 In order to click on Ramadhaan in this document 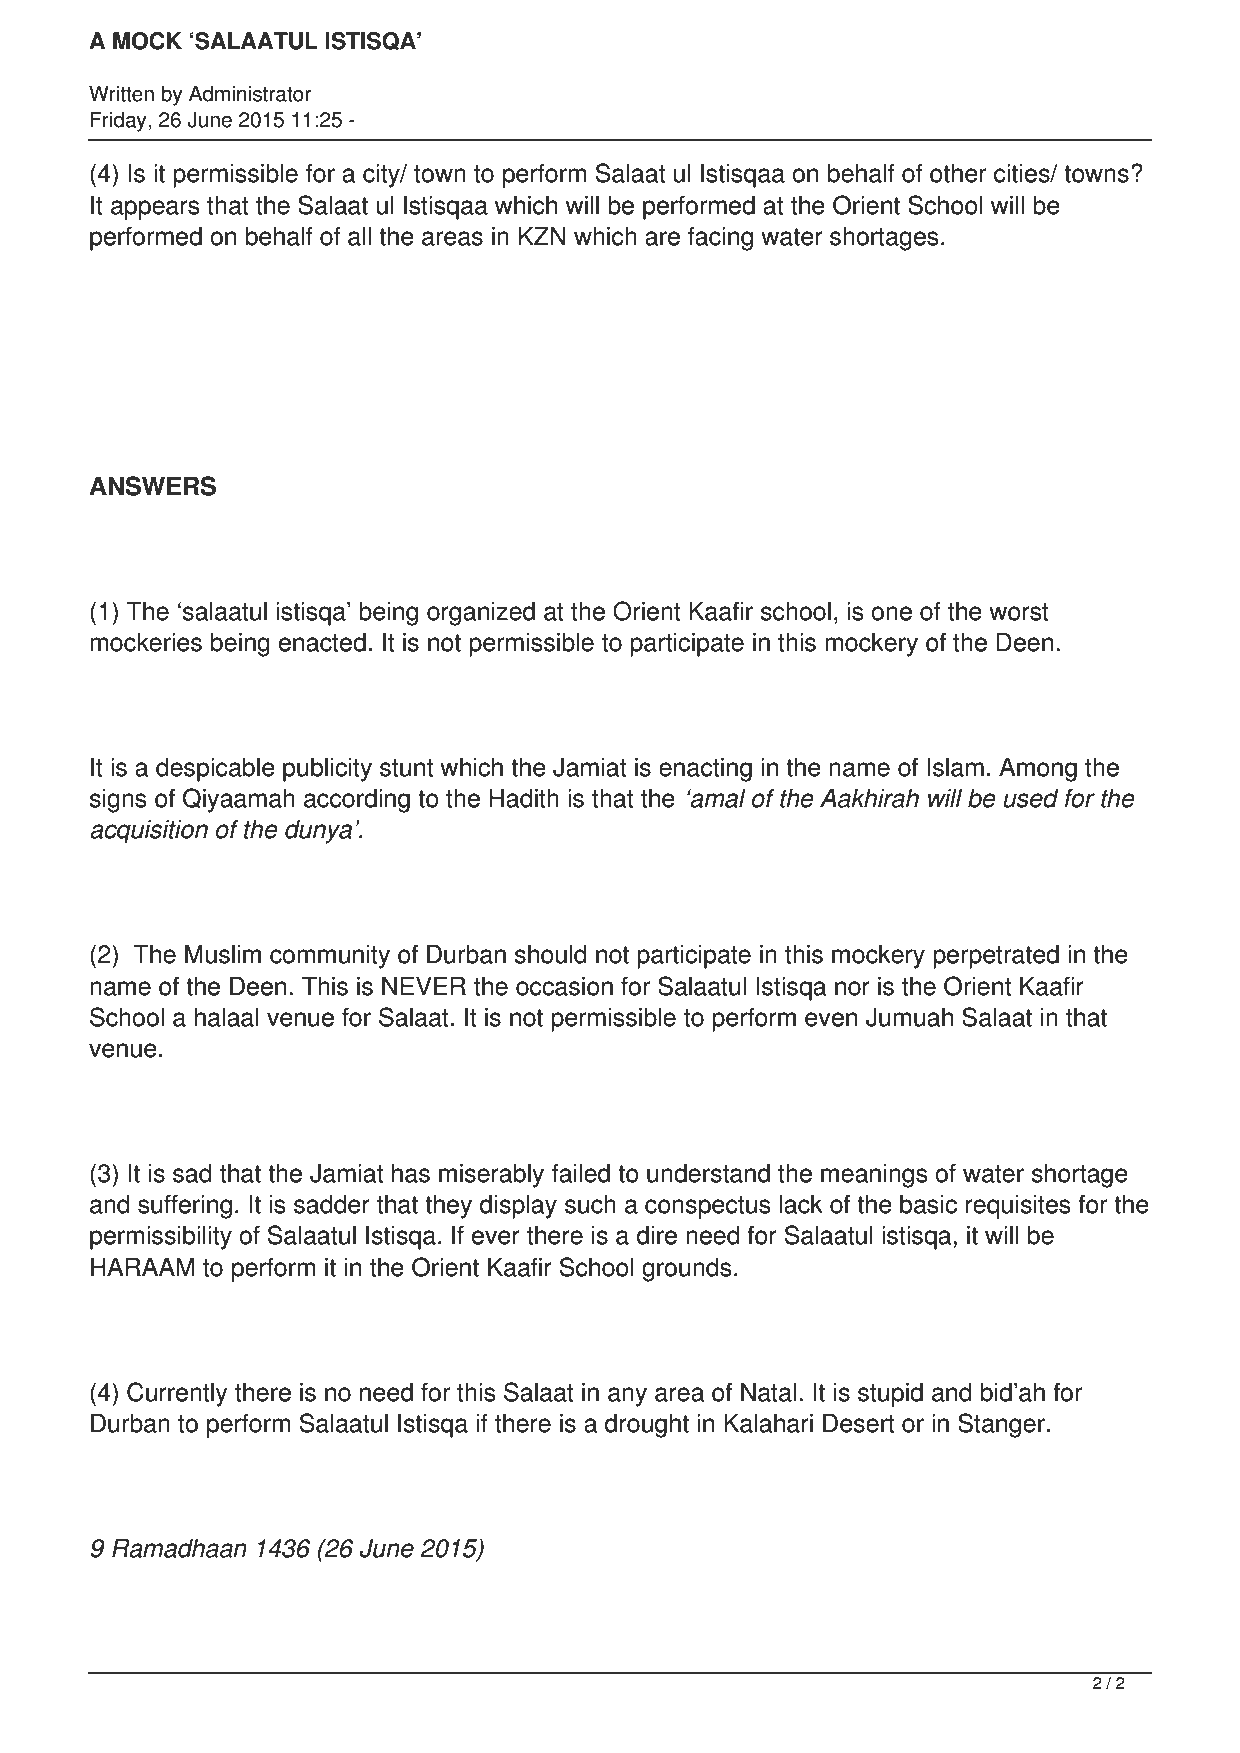, I will do `click(179, 1548)`.
